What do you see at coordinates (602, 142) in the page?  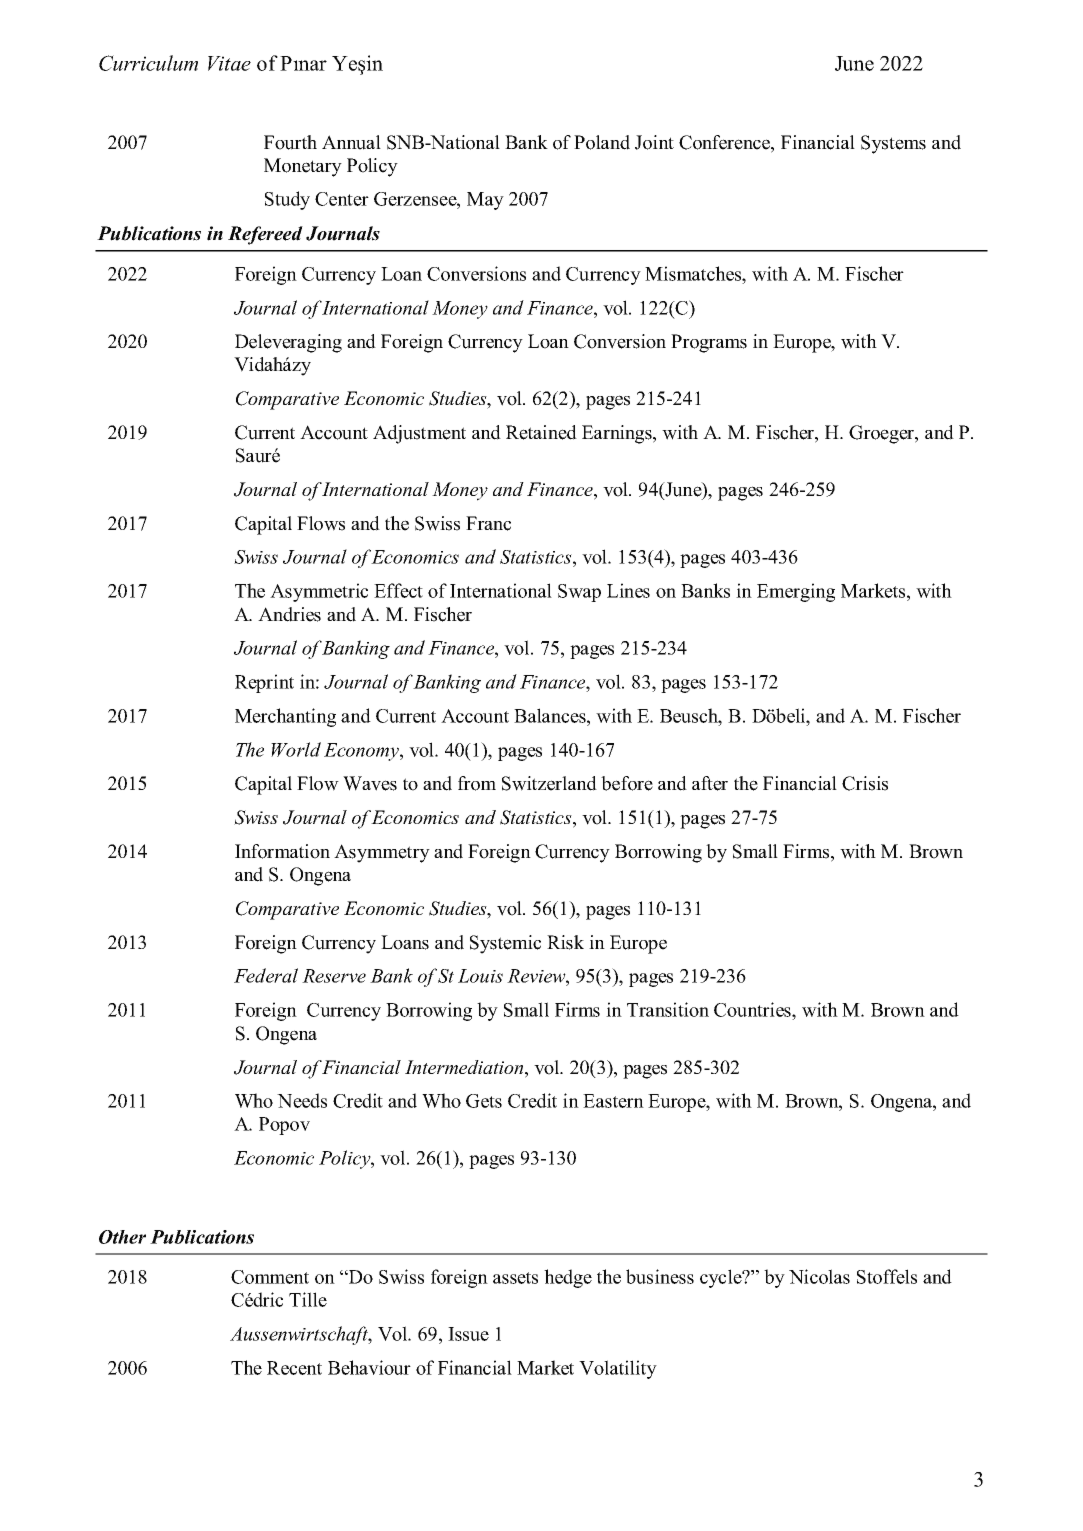 I see `Poland` at bounding box center [602, 142].
